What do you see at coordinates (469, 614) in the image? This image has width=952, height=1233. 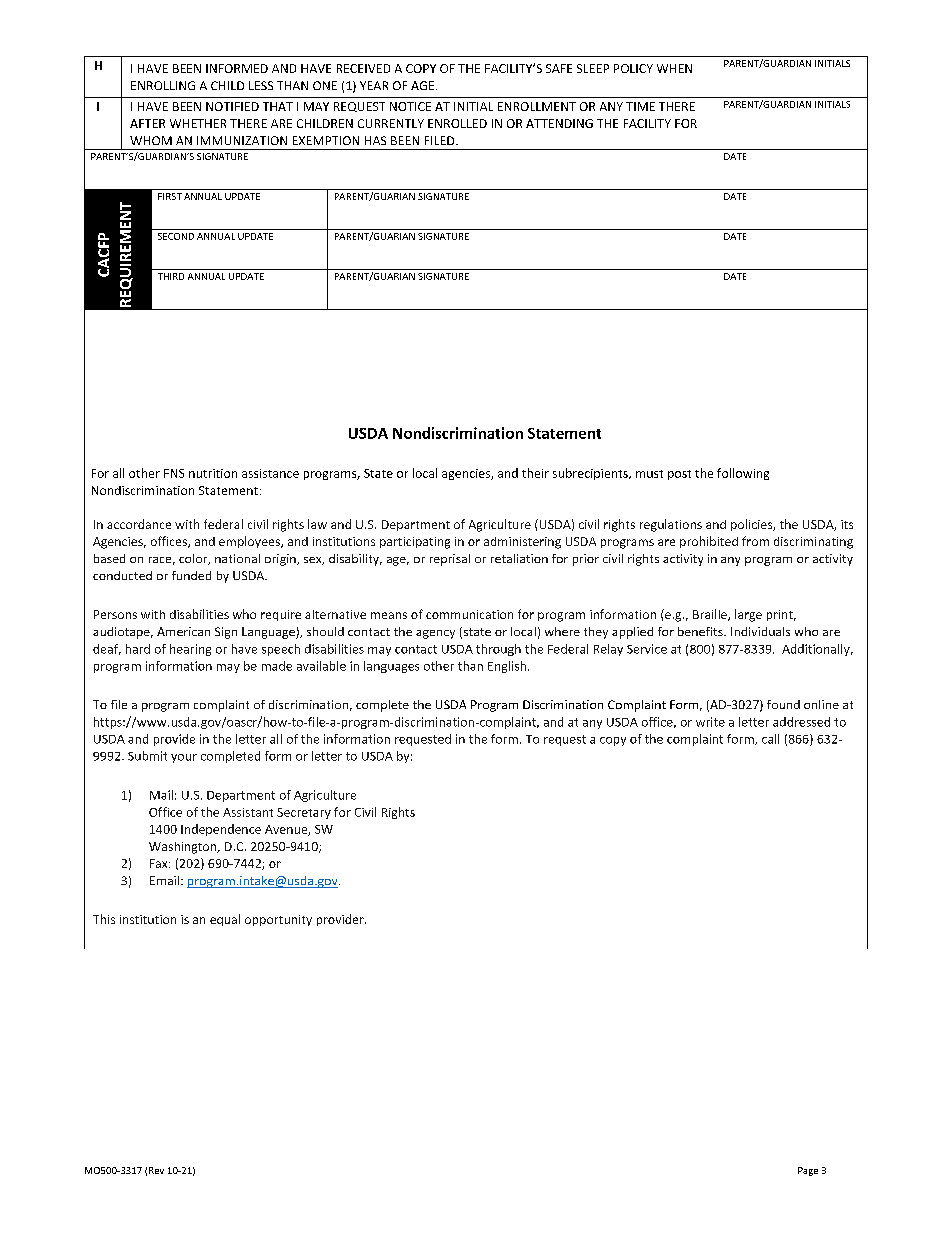 I see `communication` at bounding box center [469, 614].
